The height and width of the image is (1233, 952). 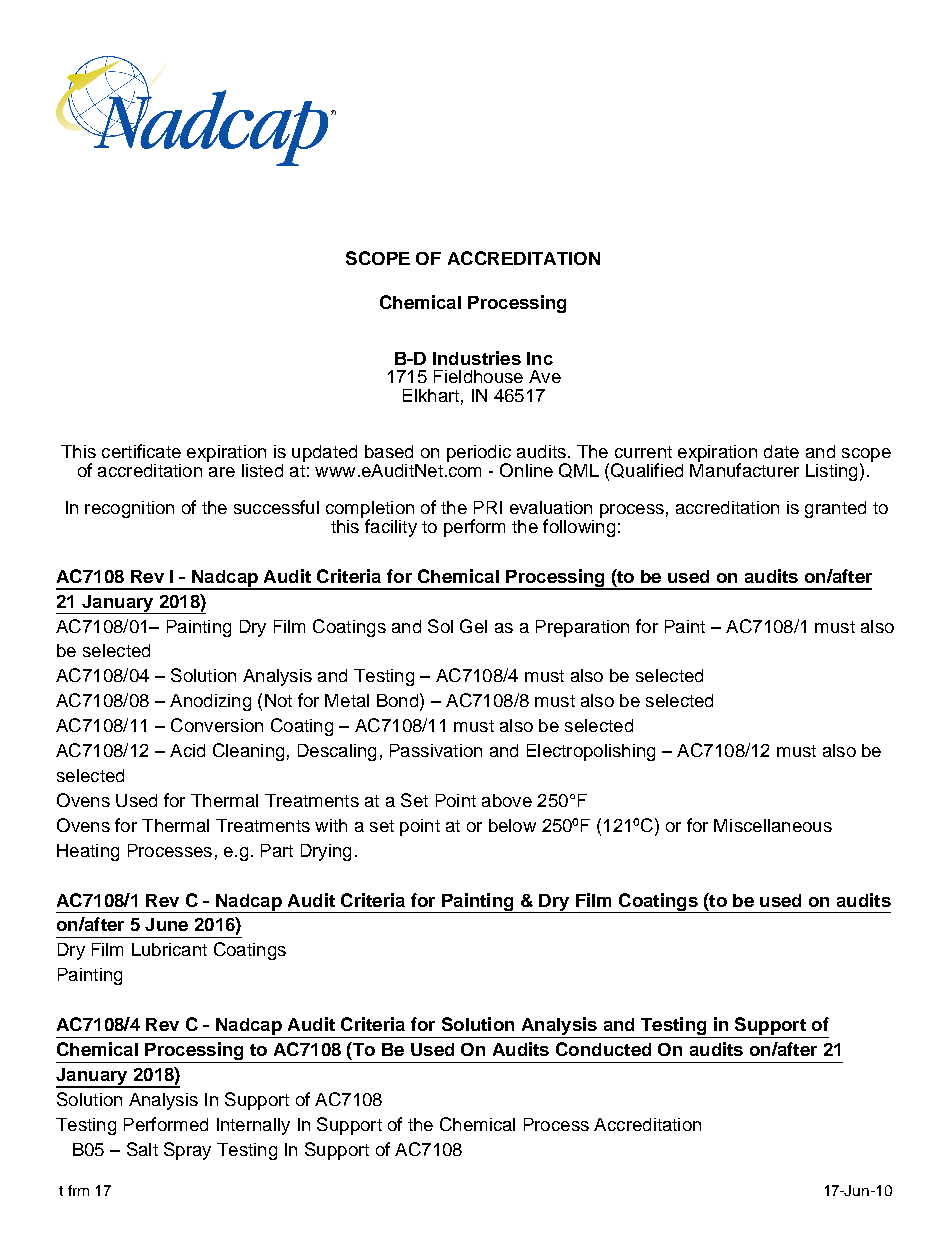 What do you see at coordinates (253, 1126) in the image?
I see `Internally` at bounding box center [253, 1126].
